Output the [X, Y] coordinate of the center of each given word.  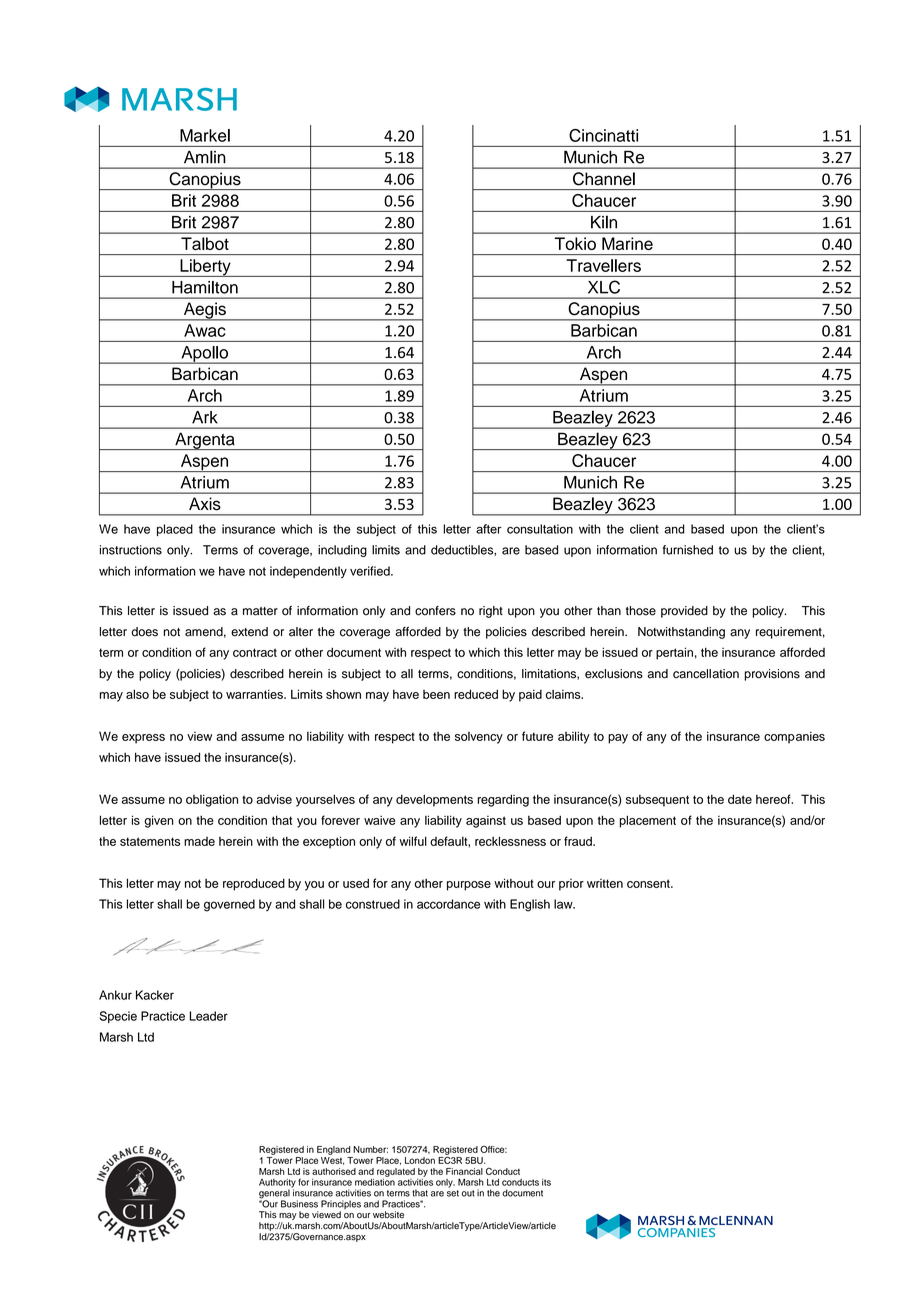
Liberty [205, 268]
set [453, 1193]
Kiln [604, 222]
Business [299, 1204]
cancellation [706, 674]
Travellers [604, 265]
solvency [479, 738]
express [143, 739]
